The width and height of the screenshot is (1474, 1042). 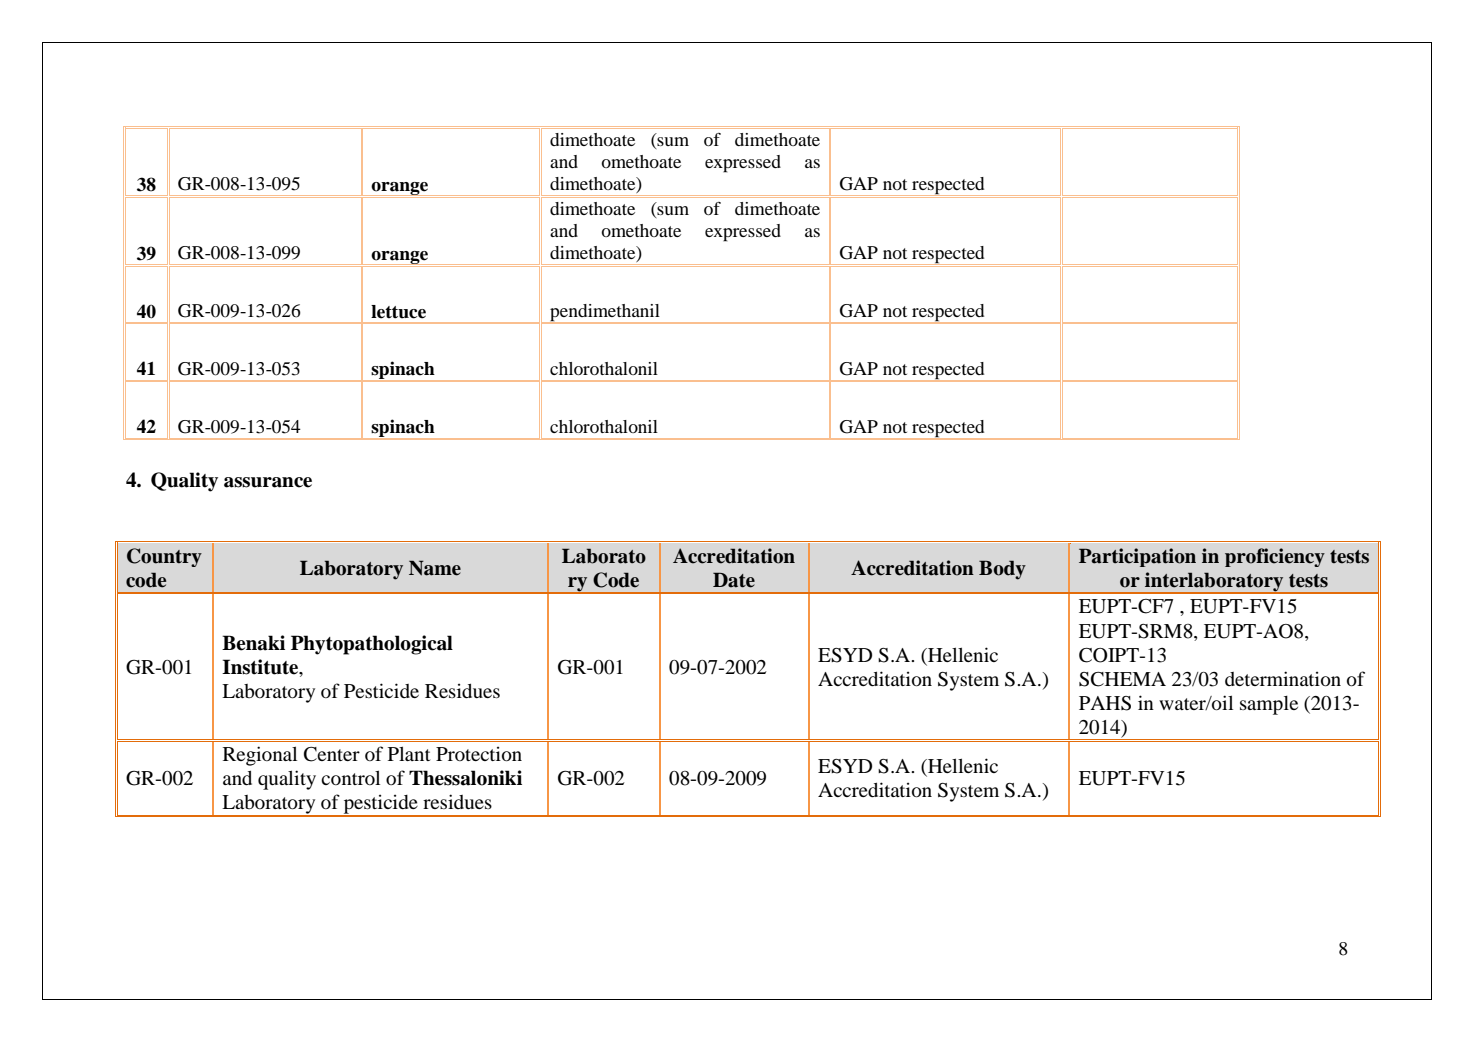 What do you see at coordinates (268, 482) in the screenshot?
I see `assurance` at bounding box center [268, 482].
